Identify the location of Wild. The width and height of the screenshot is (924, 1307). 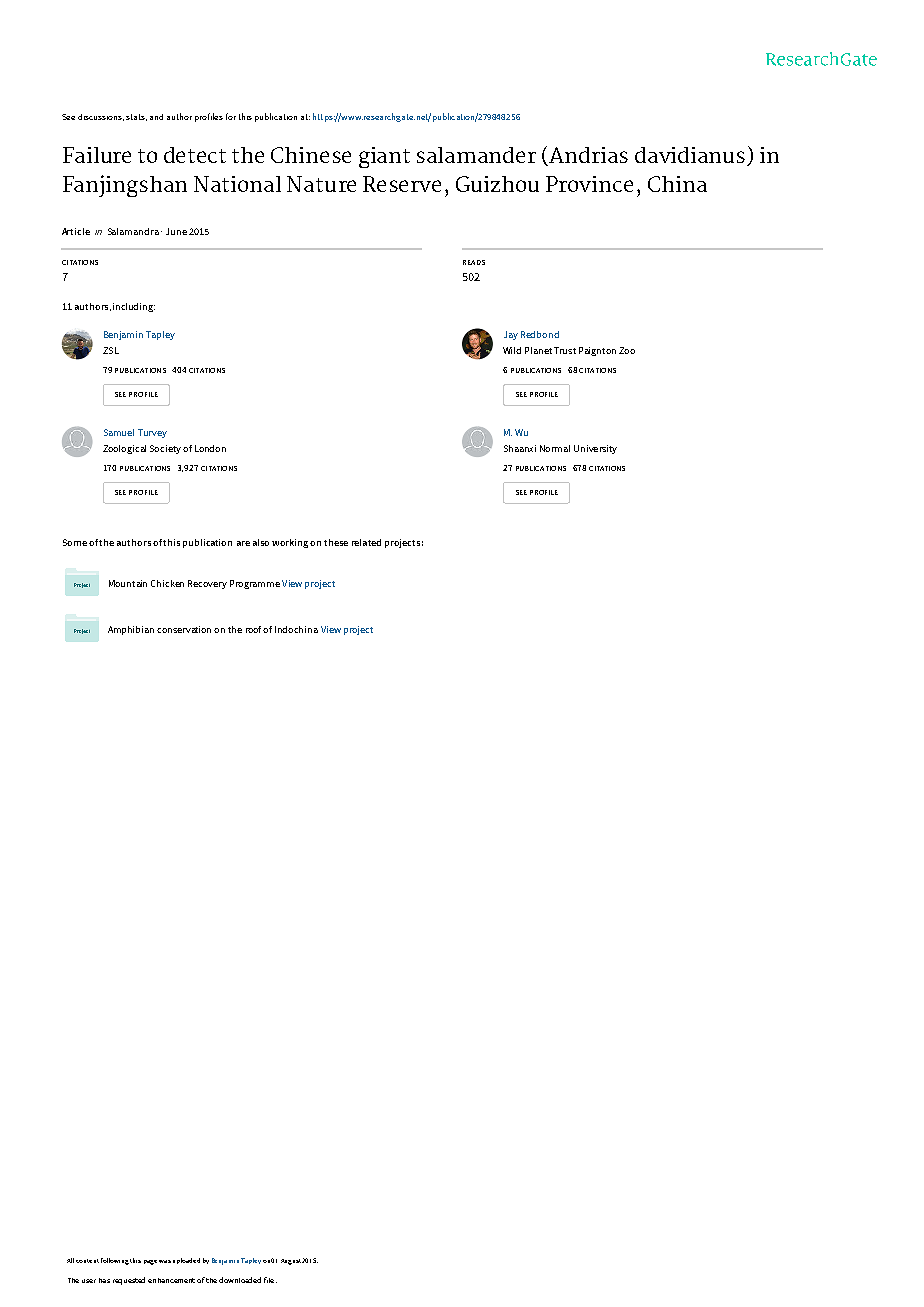
(512, 350).
